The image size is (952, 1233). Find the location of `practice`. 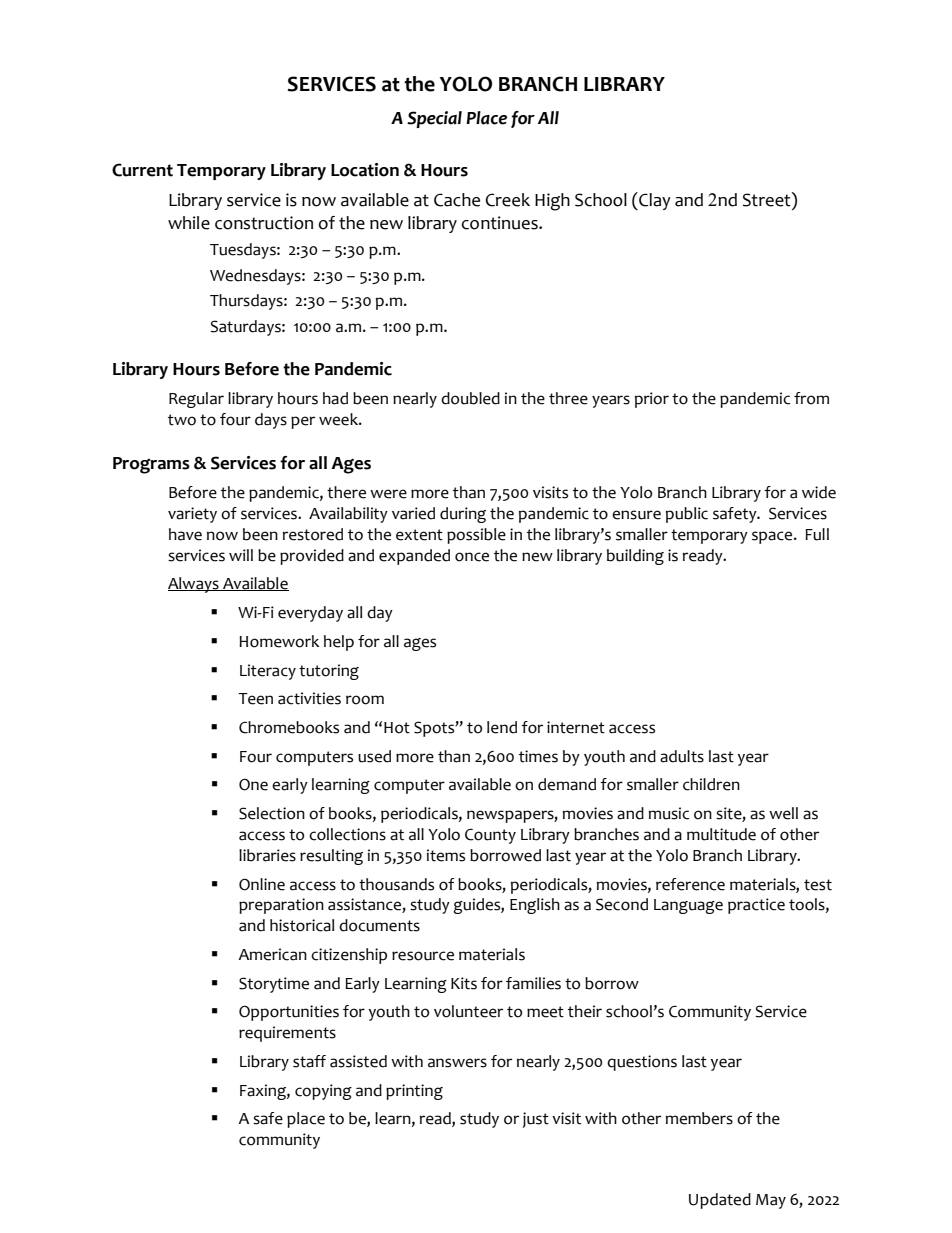

practice is located at coordinates (756, 906).
